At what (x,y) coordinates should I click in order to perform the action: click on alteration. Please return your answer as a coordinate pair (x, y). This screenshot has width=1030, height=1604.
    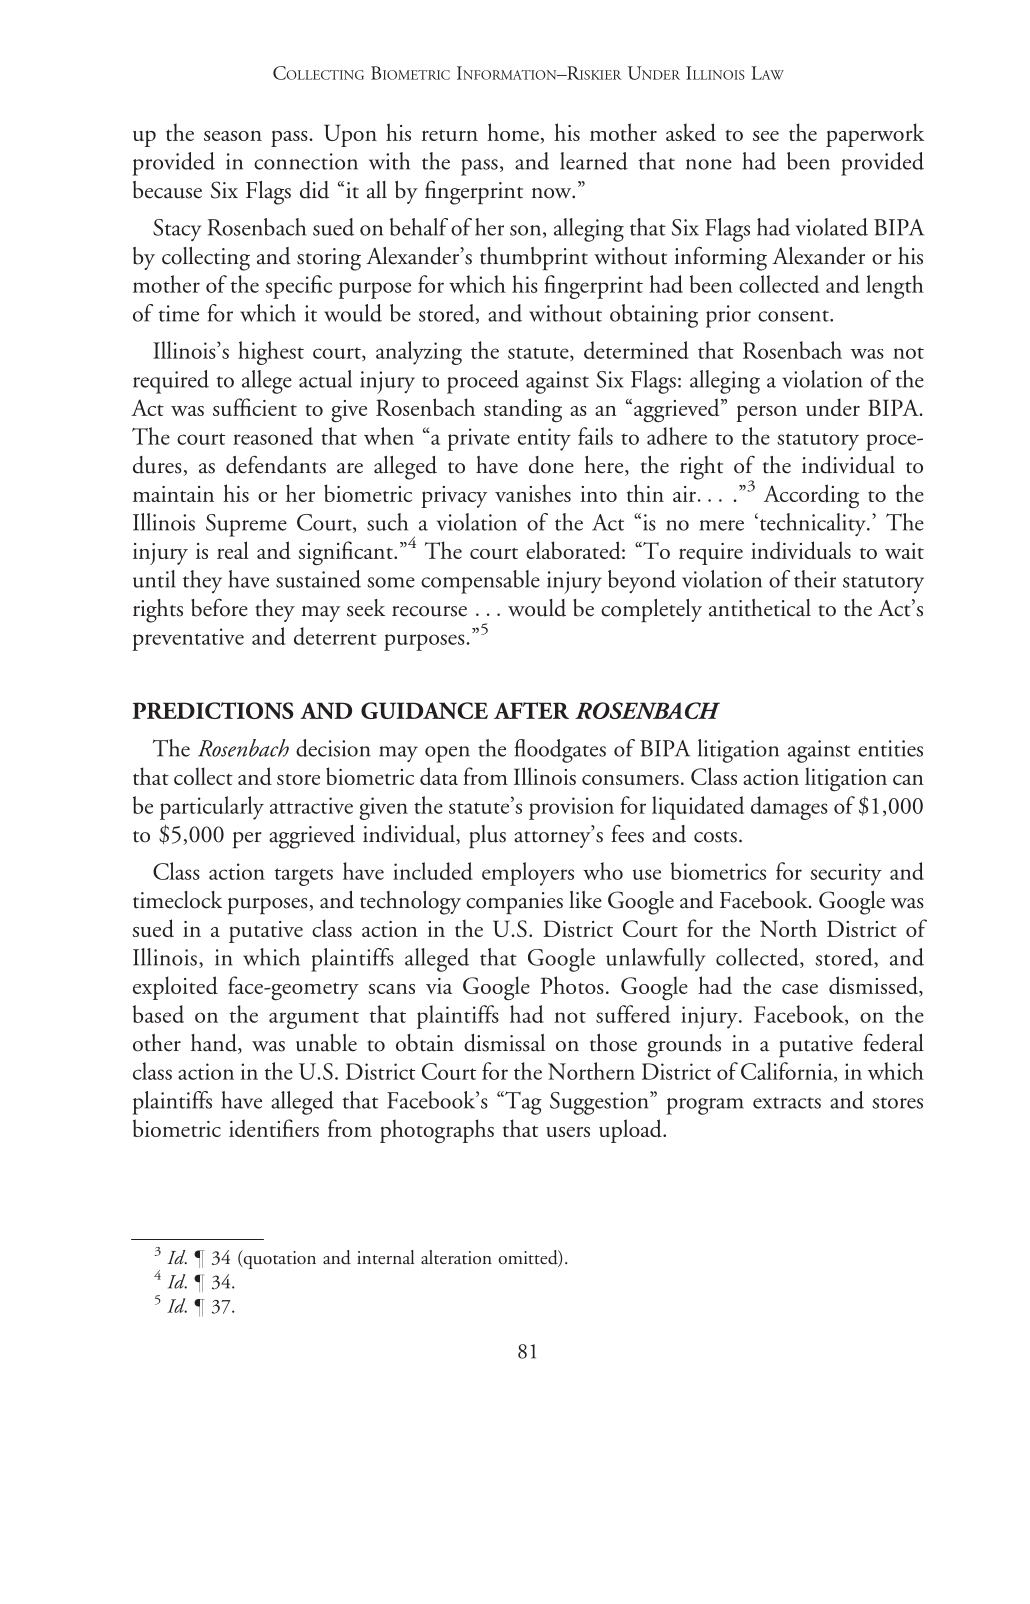
    Looking at the image, I should click on (456, 1257).
